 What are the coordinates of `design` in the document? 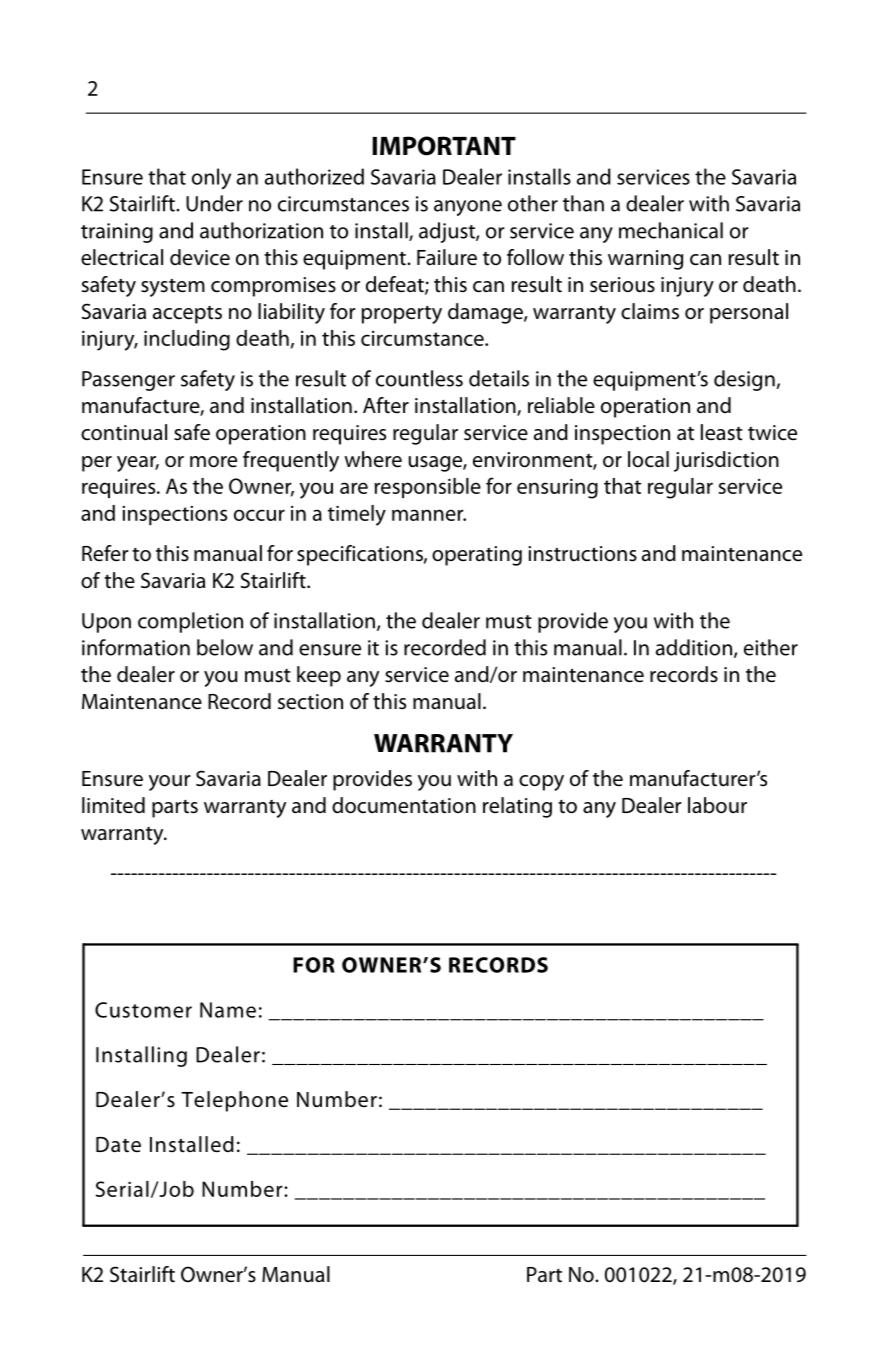 It's located at (745, 380).
